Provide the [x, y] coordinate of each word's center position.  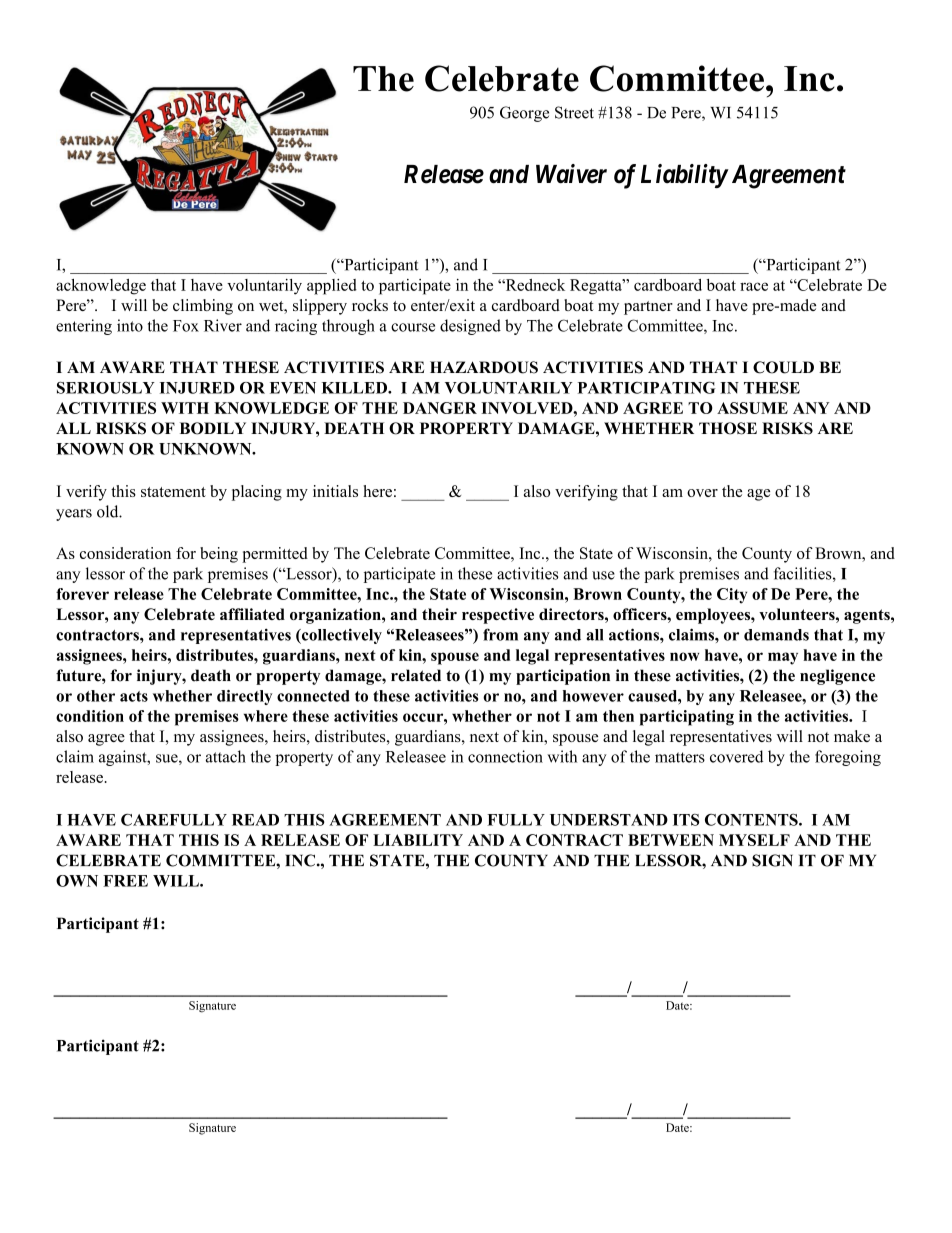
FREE [125, 881]
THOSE [728, 428]
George [524, 114]
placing [257, 493]
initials [335, 491]
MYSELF [754, 840]
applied [332, 287]
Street [574, 112]
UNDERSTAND [609, 820]
